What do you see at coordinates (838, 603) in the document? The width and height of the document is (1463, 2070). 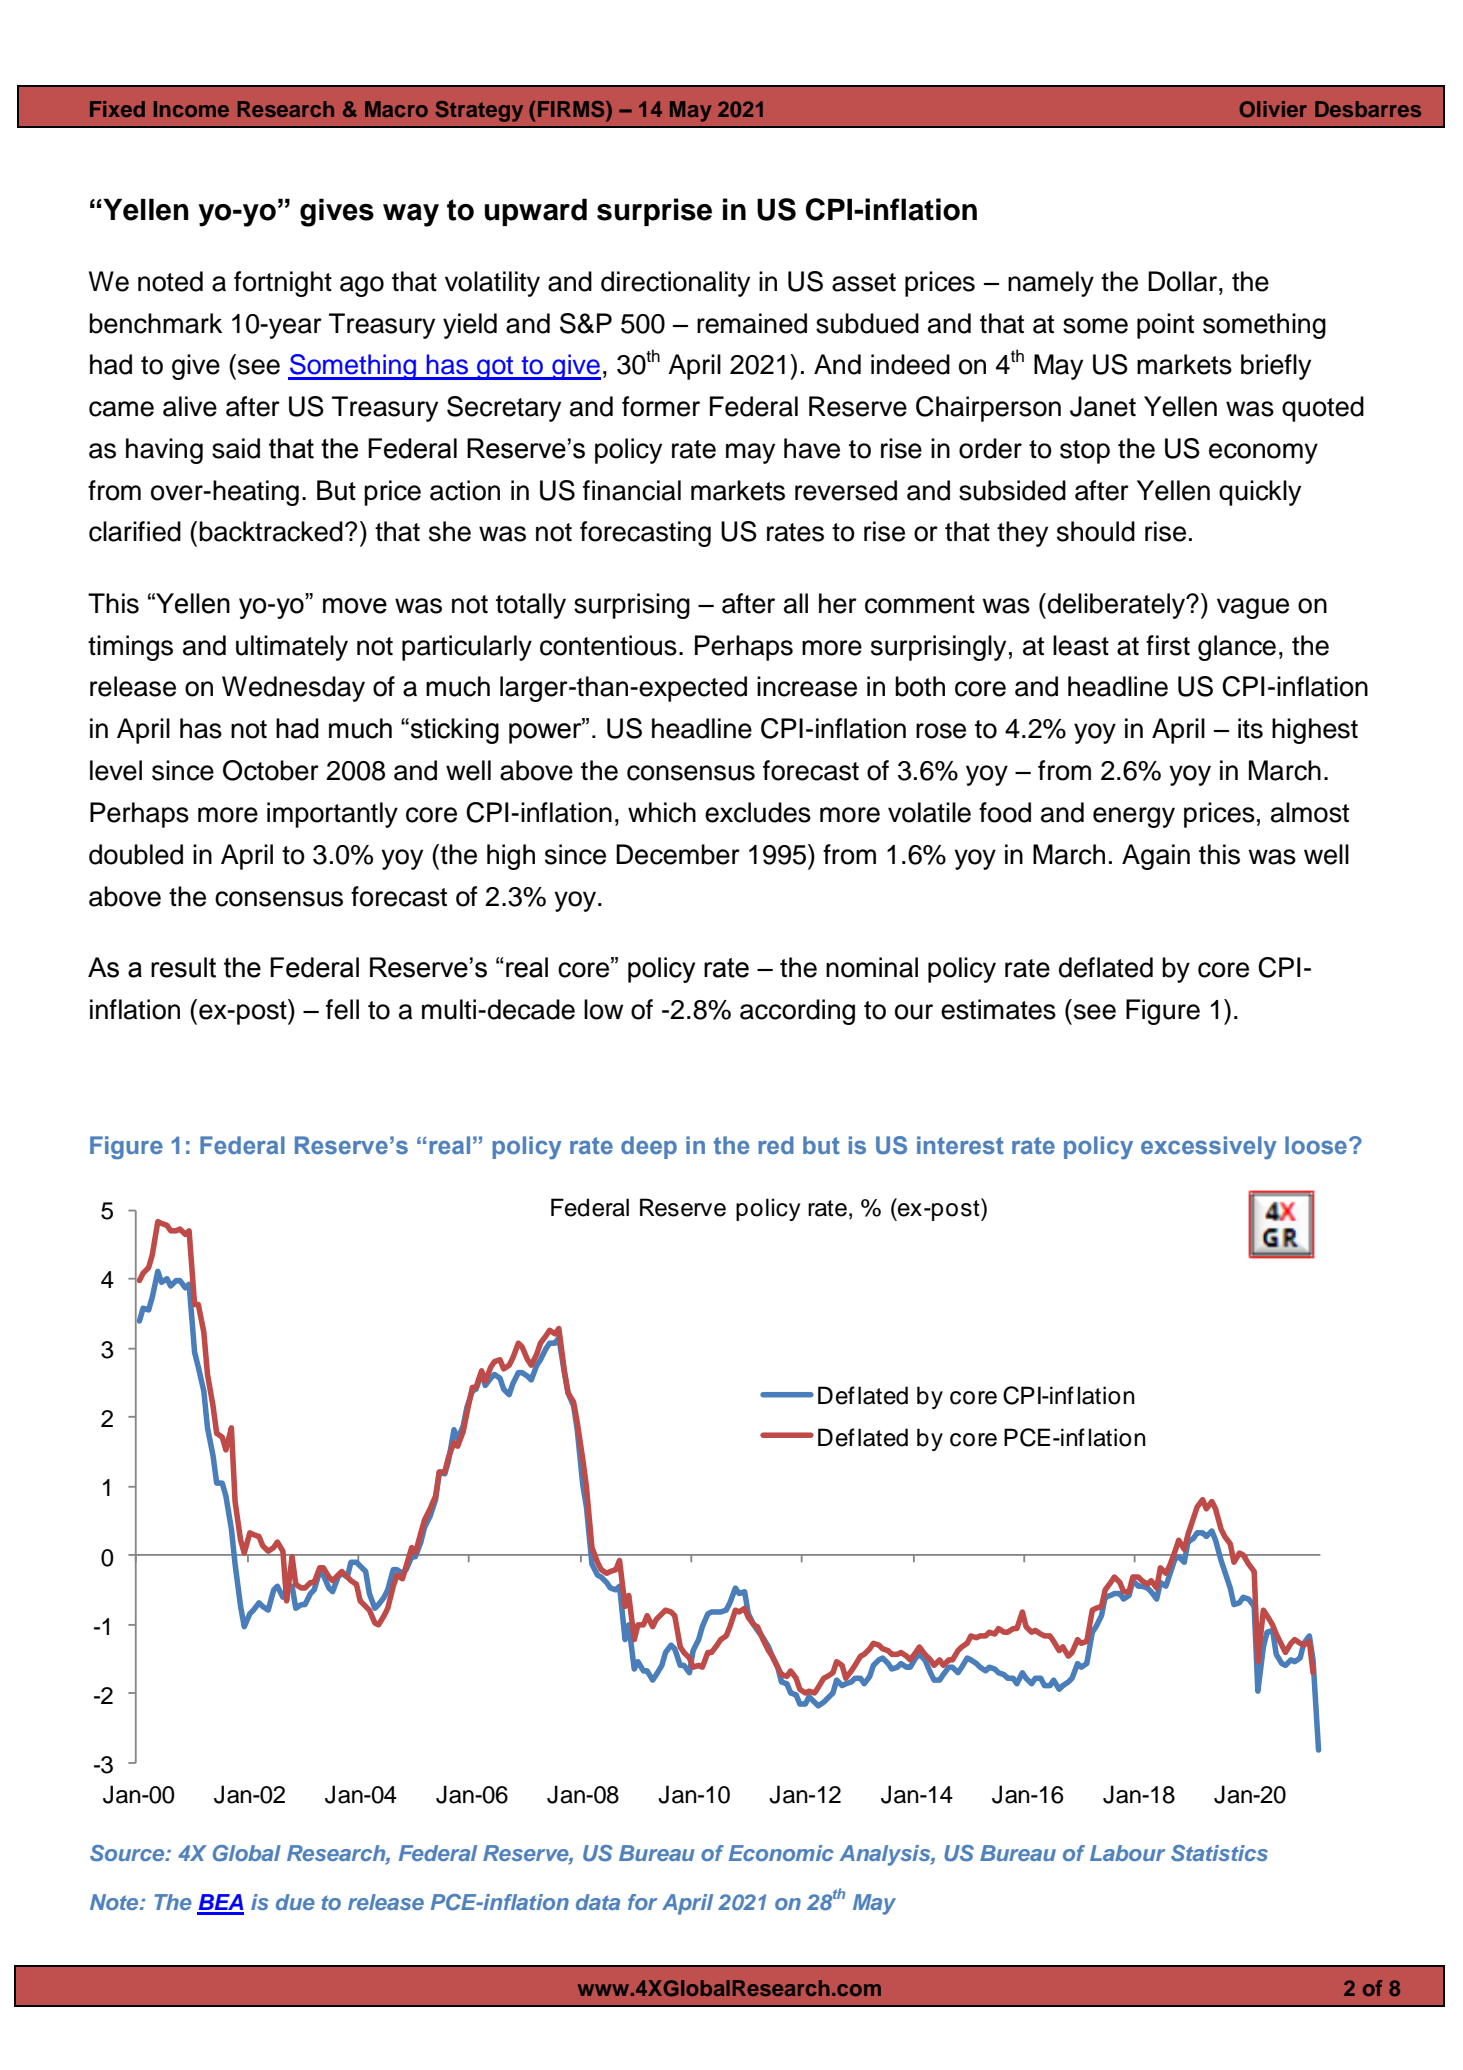 I see `her` at bounding box center [838, 603].
